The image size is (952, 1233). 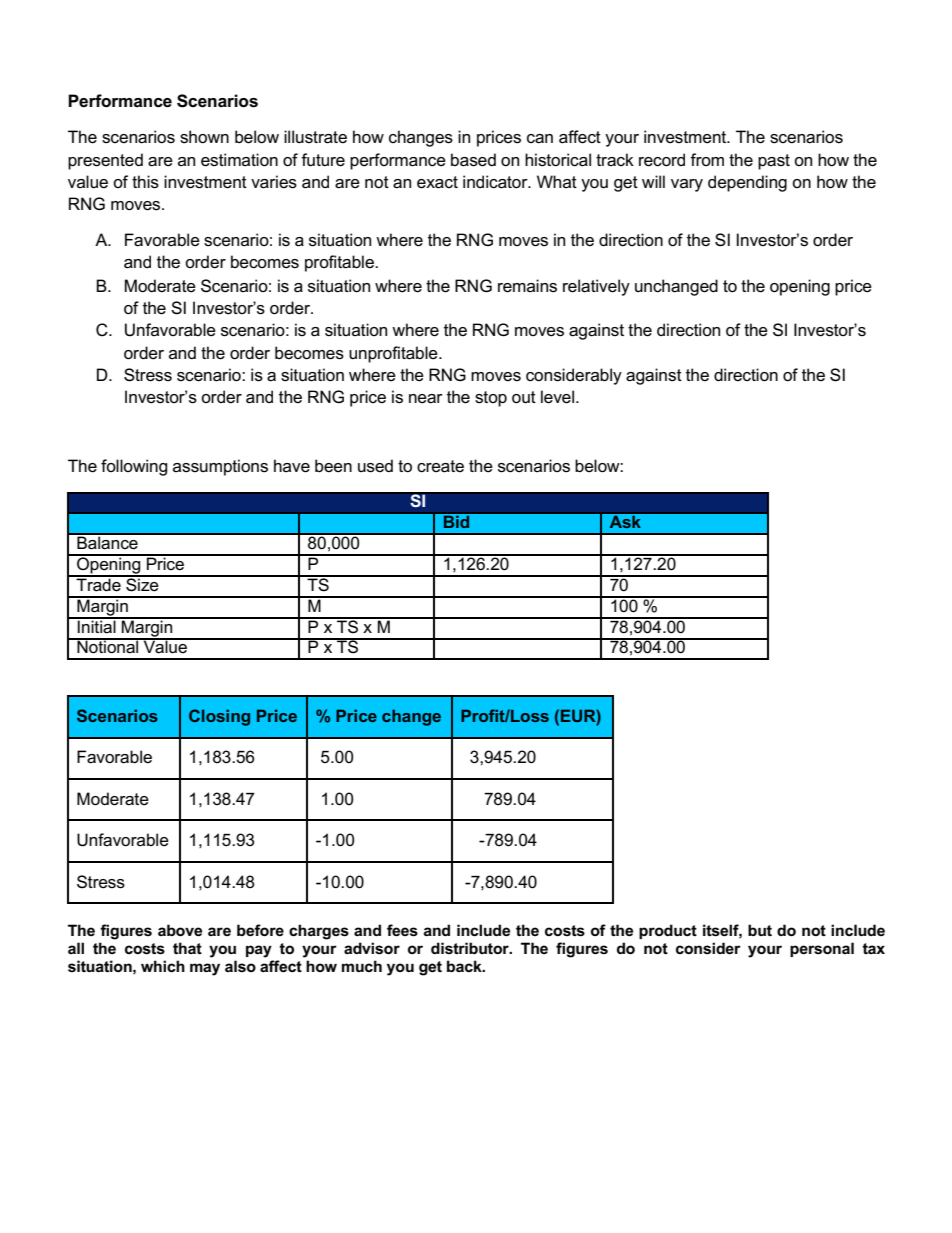 What do you see at coordinates (559, 397) in the image?
I see `level` at bounding box center [559, 397].
